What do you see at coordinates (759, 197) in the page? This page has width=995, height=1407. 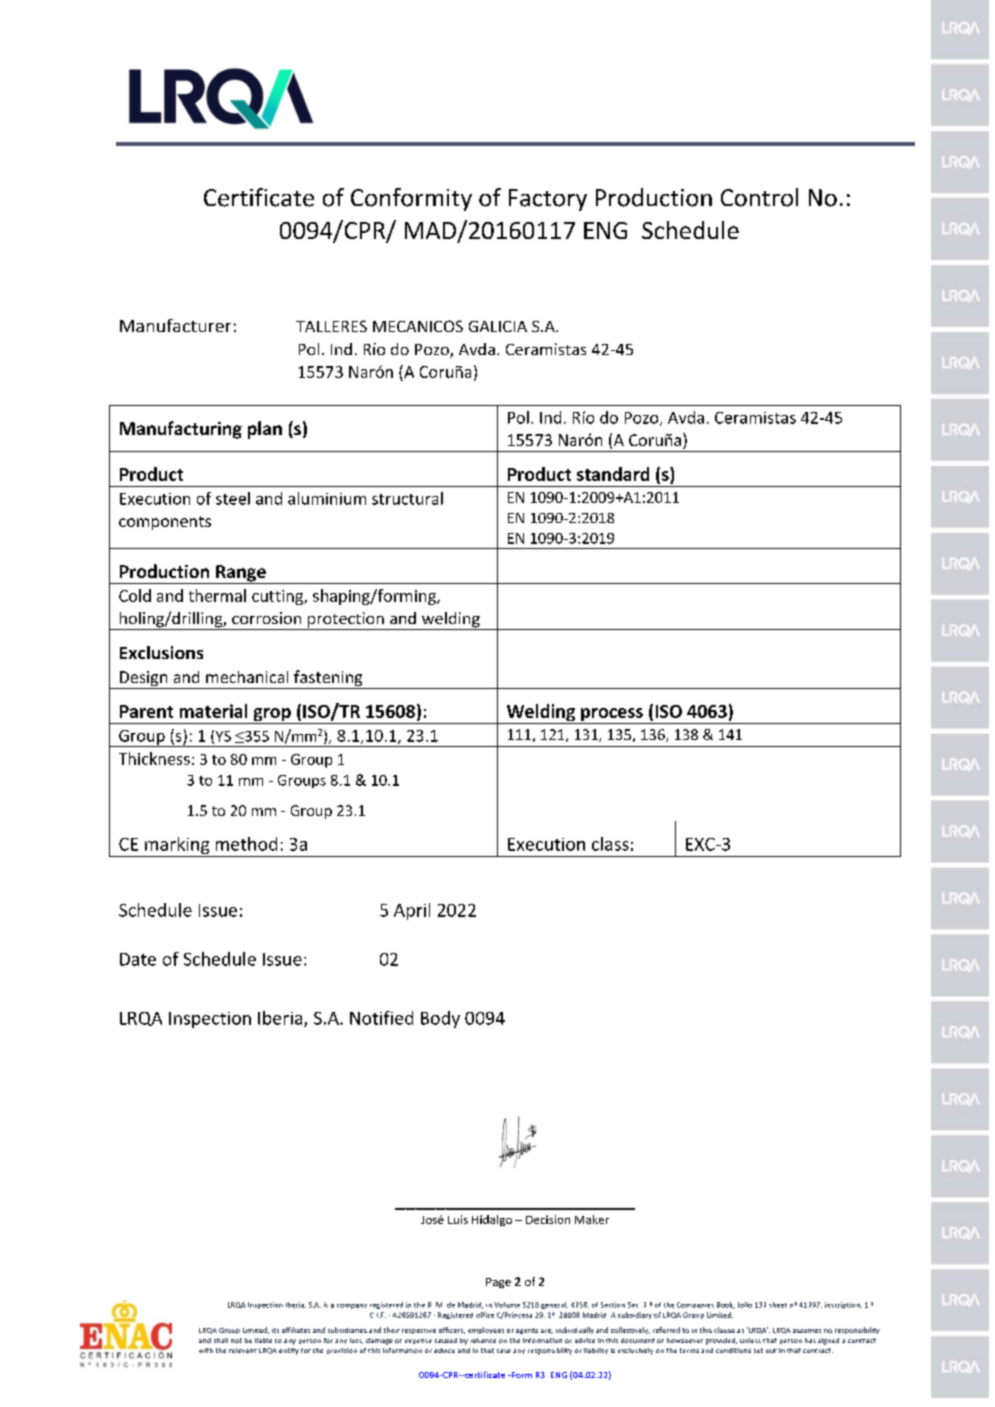 I see `Control` at bounding box center [759, 197].
